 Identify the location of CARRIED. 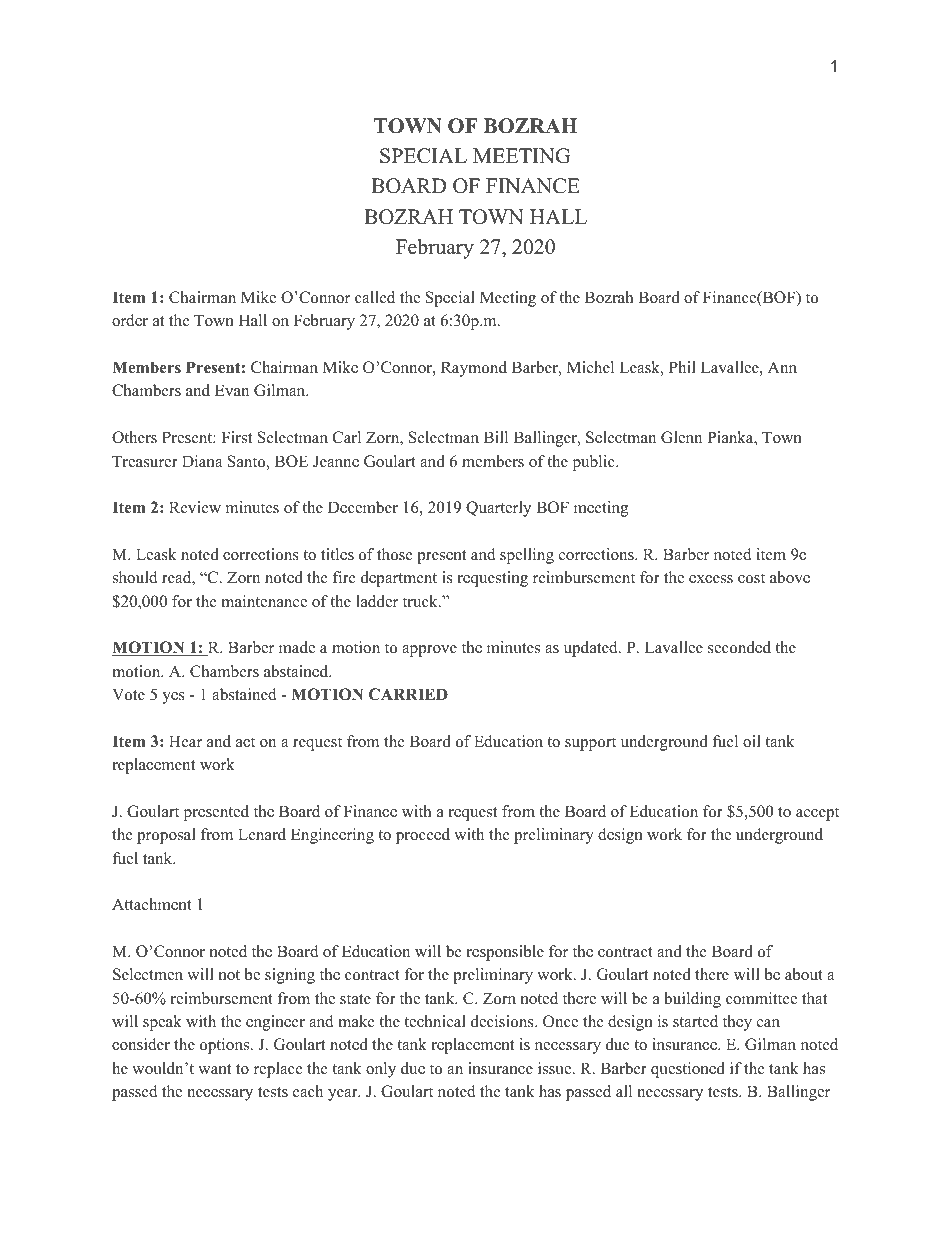
(408, 694).
